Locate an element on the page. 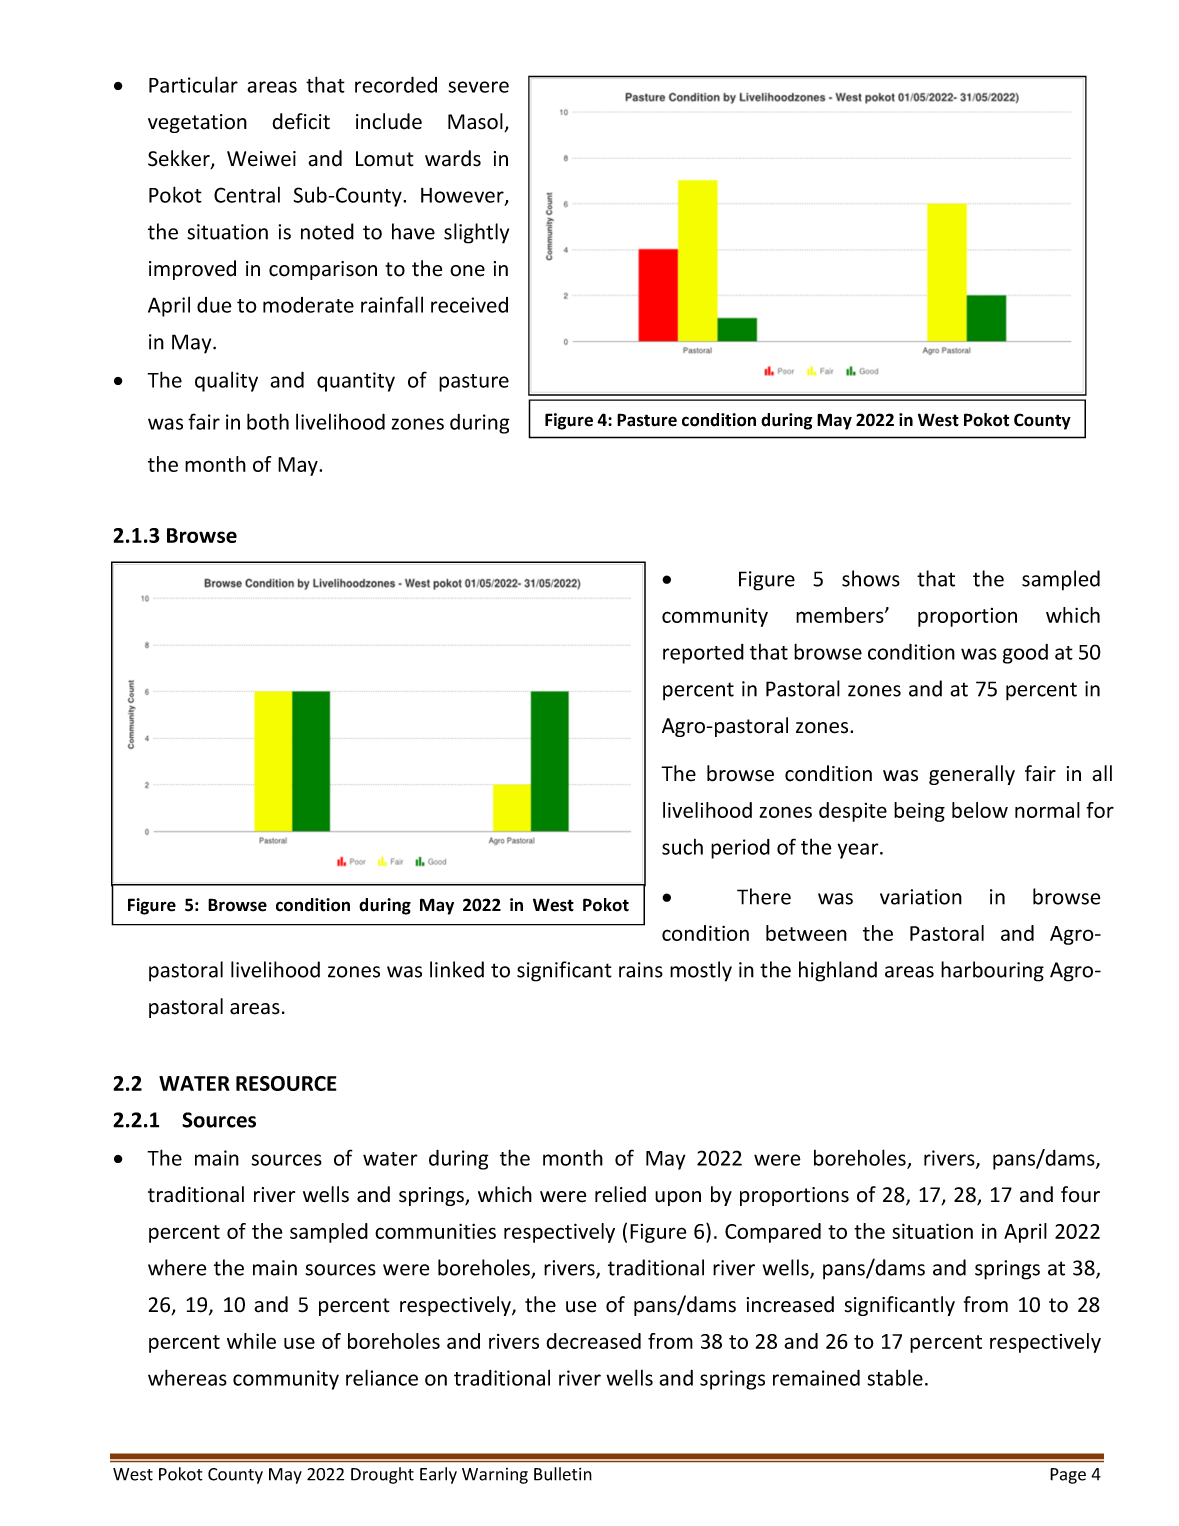 The image size is (1179, 1526). severe is located at coordinates (479, 87).
